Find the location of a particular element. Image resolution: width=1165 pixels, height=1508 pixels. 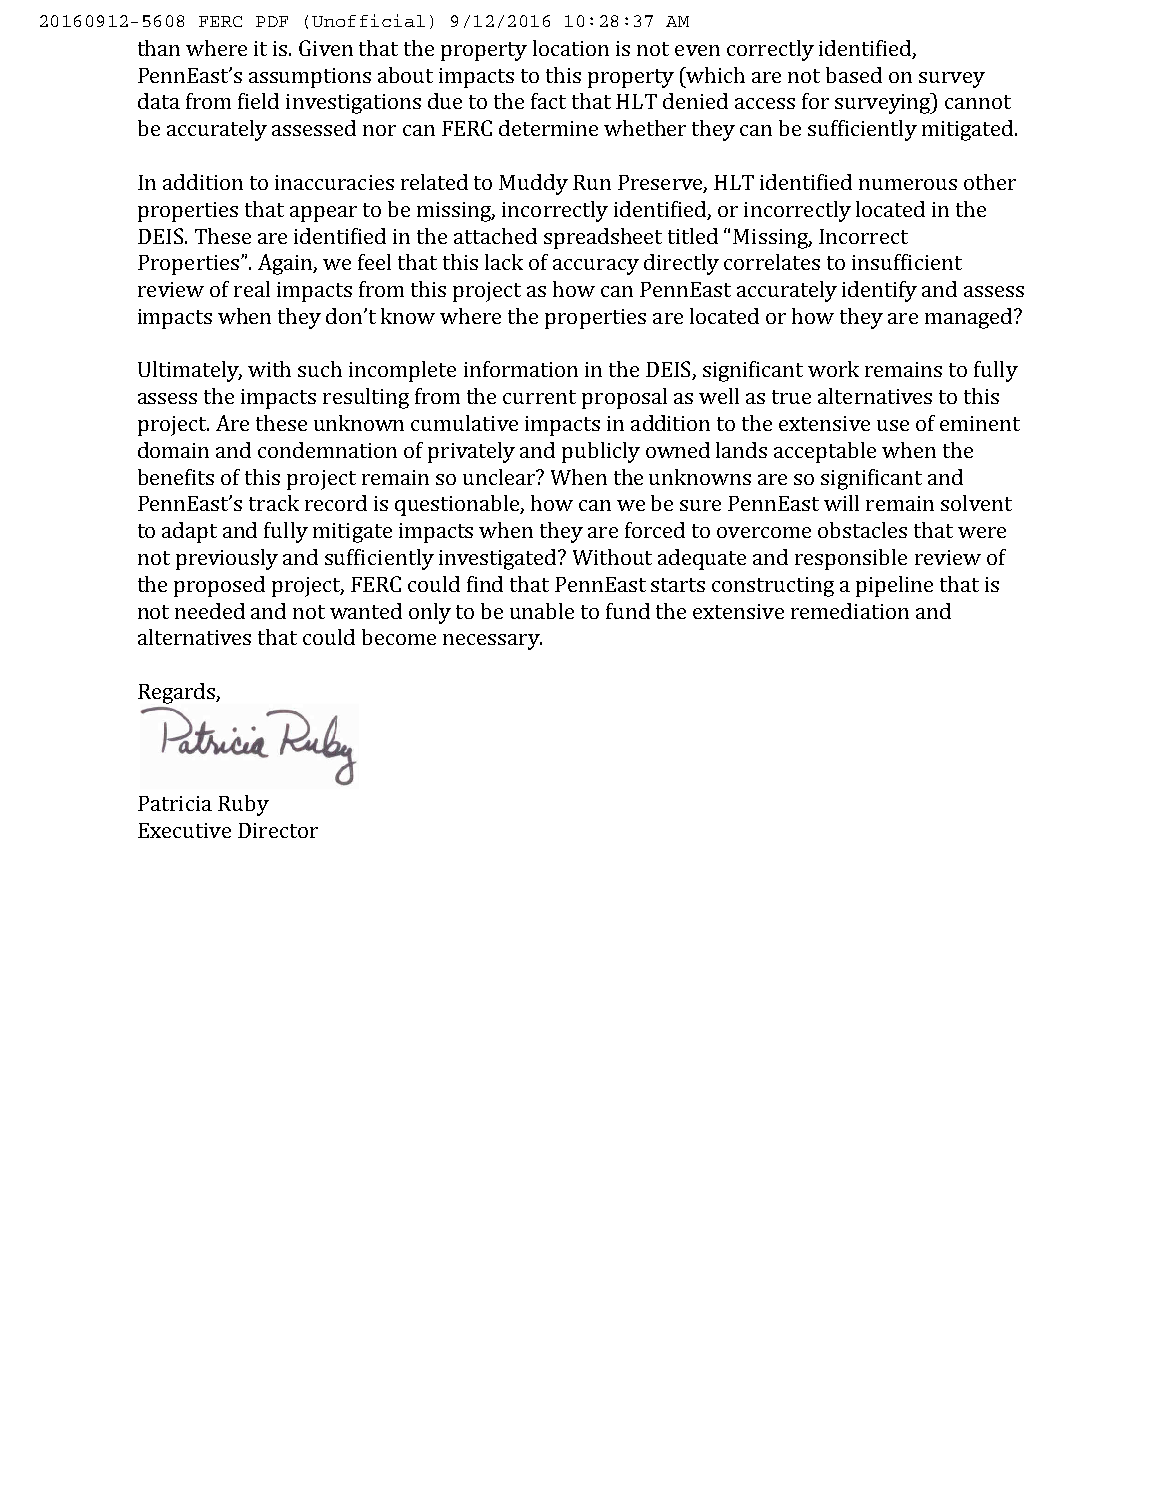

responsible is located at coordinates (851, 559).
